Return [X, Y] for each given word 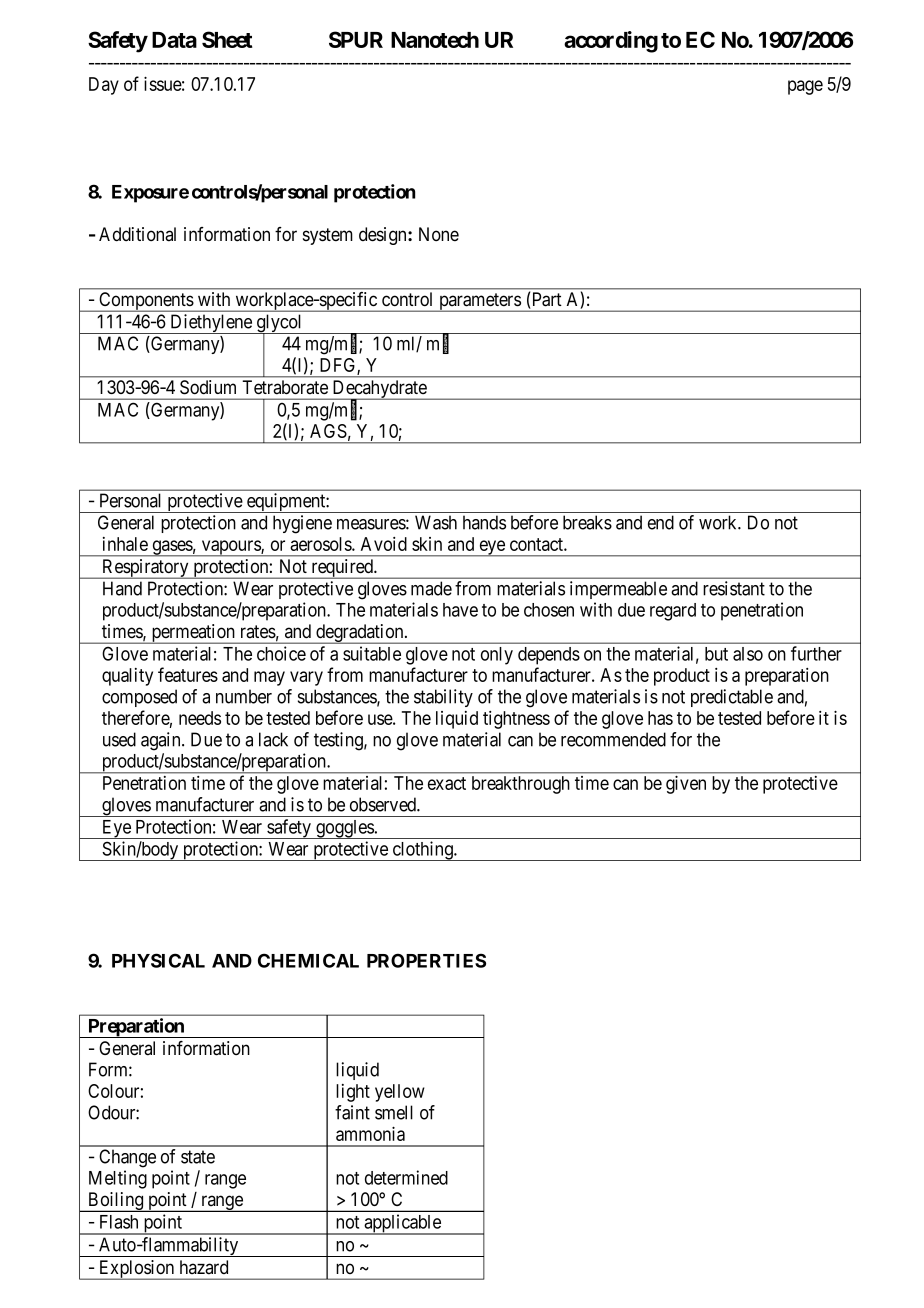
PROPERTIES [426, 960]
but [716, 654]
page [805, 87]
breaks [587, 522]
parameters [479, 302]
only [497, 656]
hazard [204, 1267]
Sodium [208, 387]
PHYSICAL [158, 960]
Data [174, 40]
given [686, 784]
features [188, 674]
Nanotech [435, 40]
